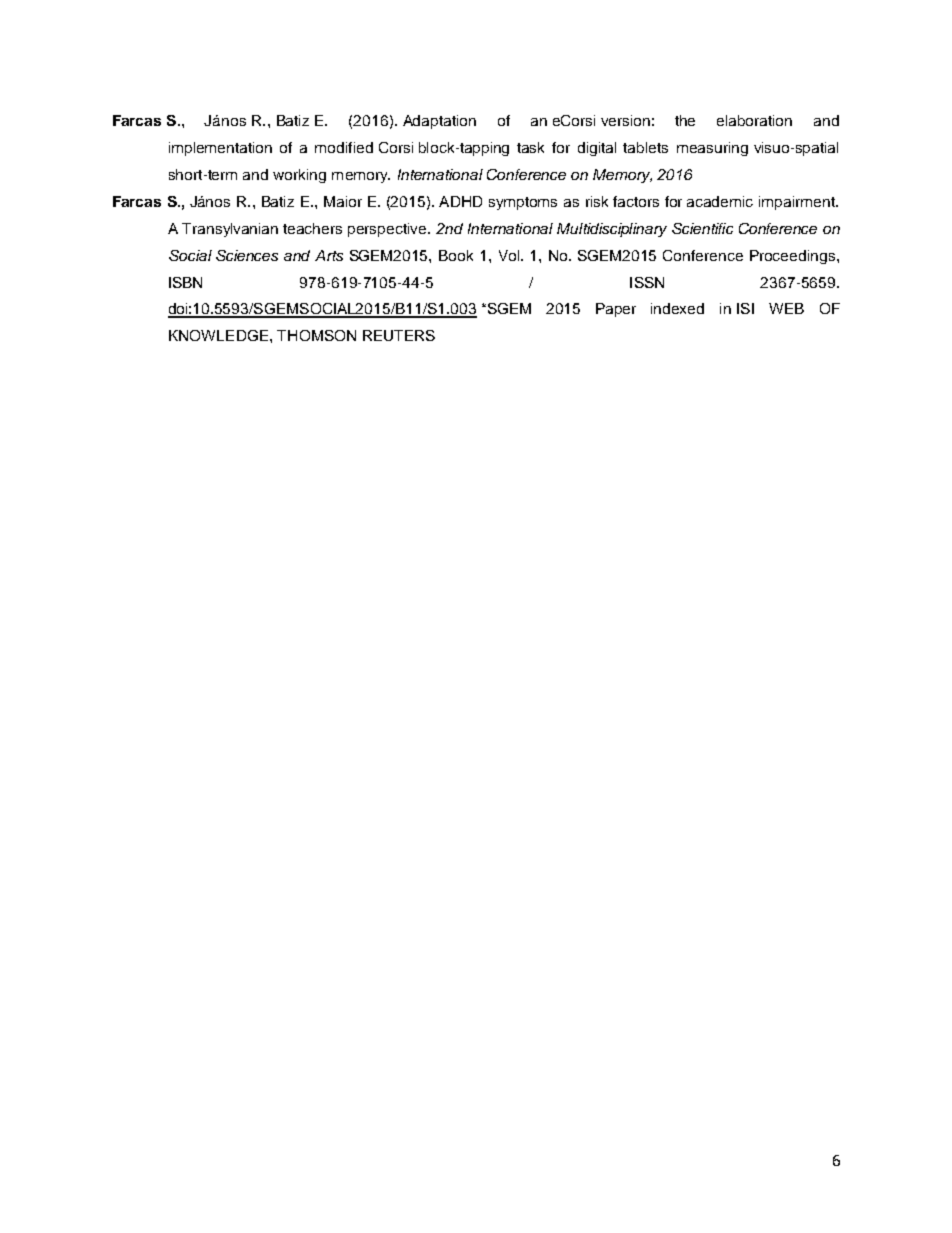  Describe the element at coordinates (220, 149) in the image. I see `implementation` at that location.
